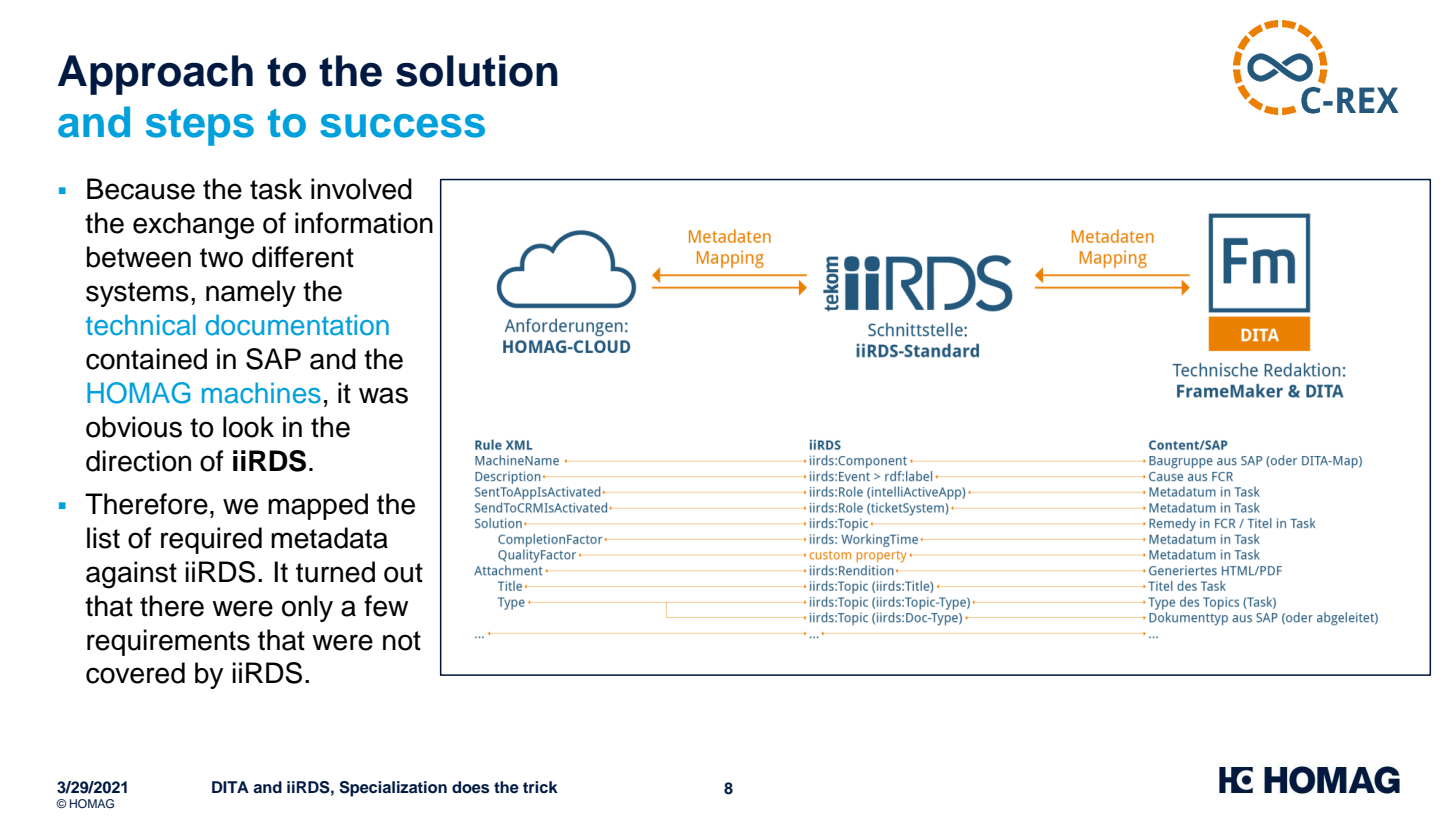 This document has height=819, width=1456. What do you see at coordinates (146, 359) in the document?
I see `contained` at bounding box center [146, 359].
